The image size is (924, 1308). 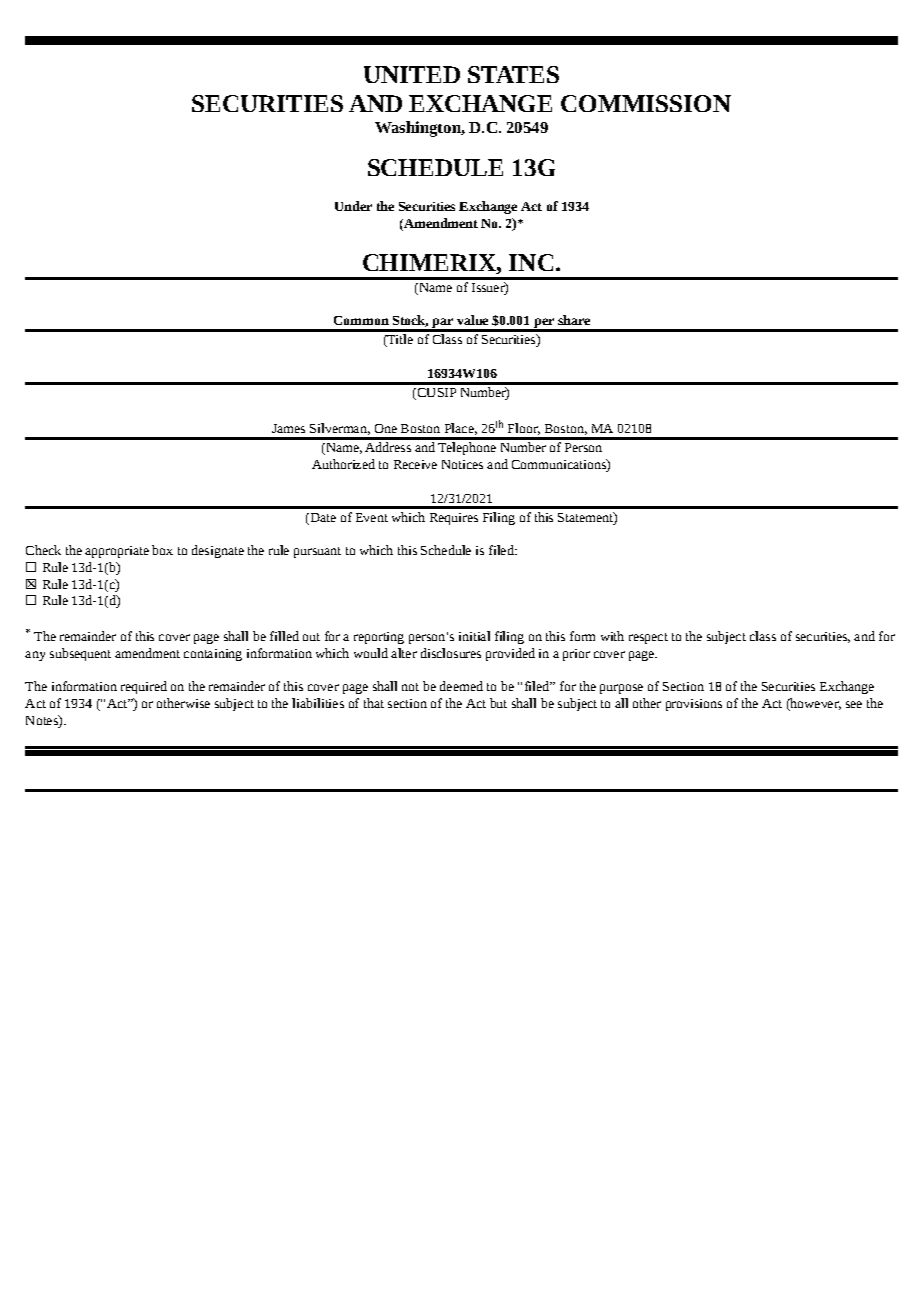 What do you see at coordinates (288, 428) in the page?
I see `James` at bounding box center [288, 428].
